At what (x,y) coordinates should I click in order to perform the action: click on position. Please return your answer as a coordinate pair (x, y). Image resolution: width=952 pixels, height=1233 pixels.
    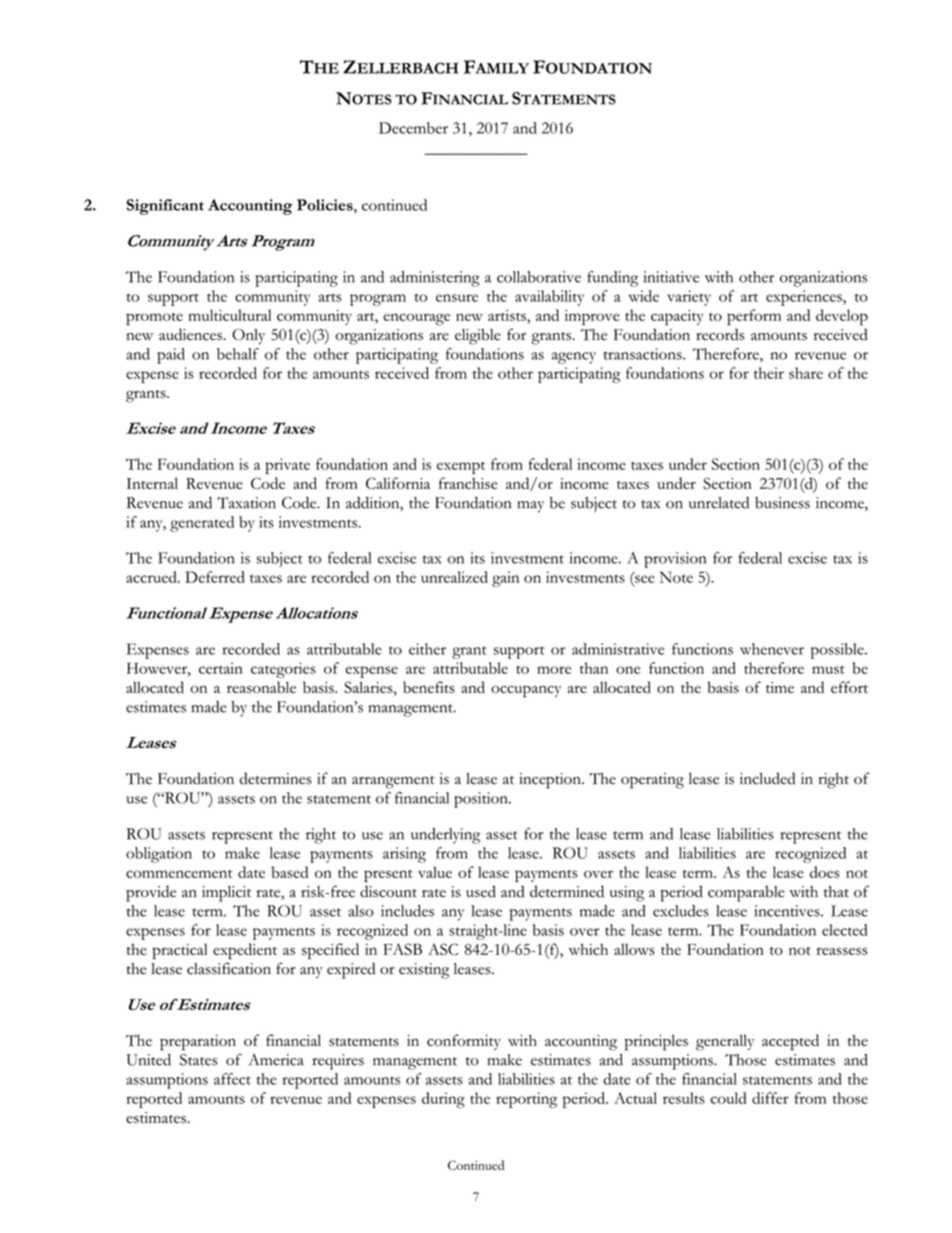
    Looking at the image, I should click on (482, 800).
